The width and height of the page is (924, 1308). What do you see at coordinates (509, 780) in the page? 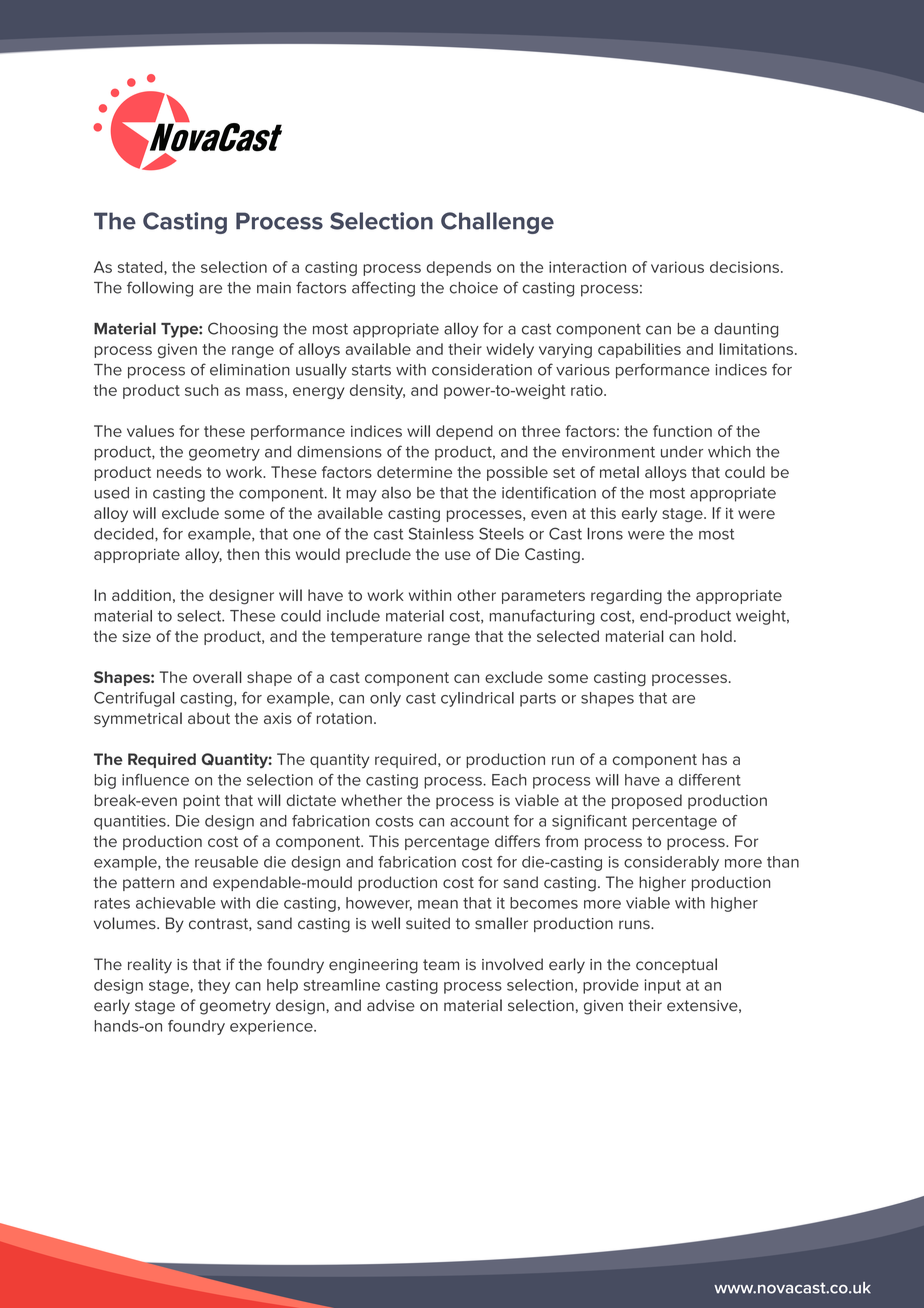
I see `Each` at bounding box center [509, 780].
